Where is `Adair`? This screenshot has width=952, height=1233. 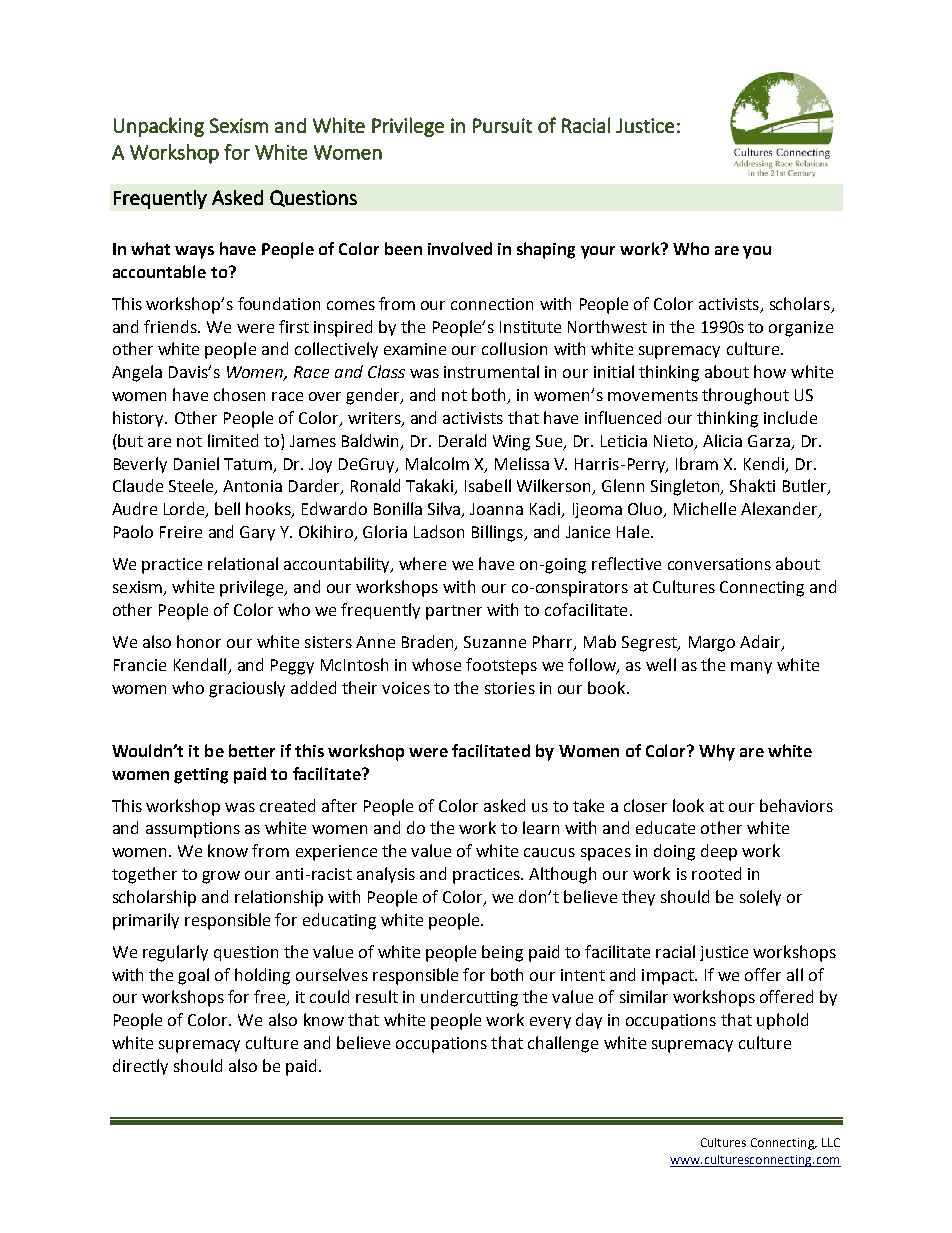 Adair is located at coordinates (761, 643).
